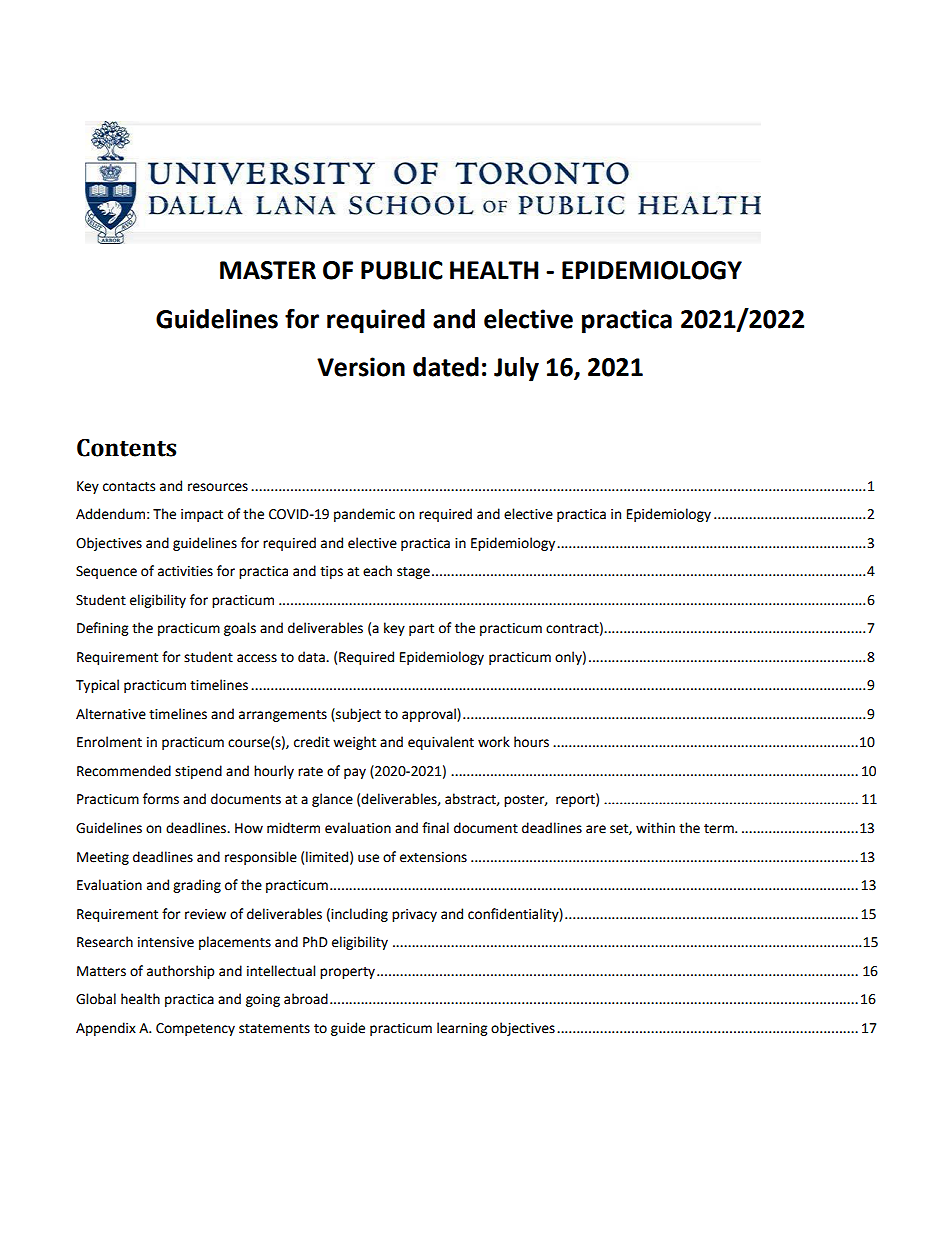  I want to click on Competency, so click(195, 1029).
